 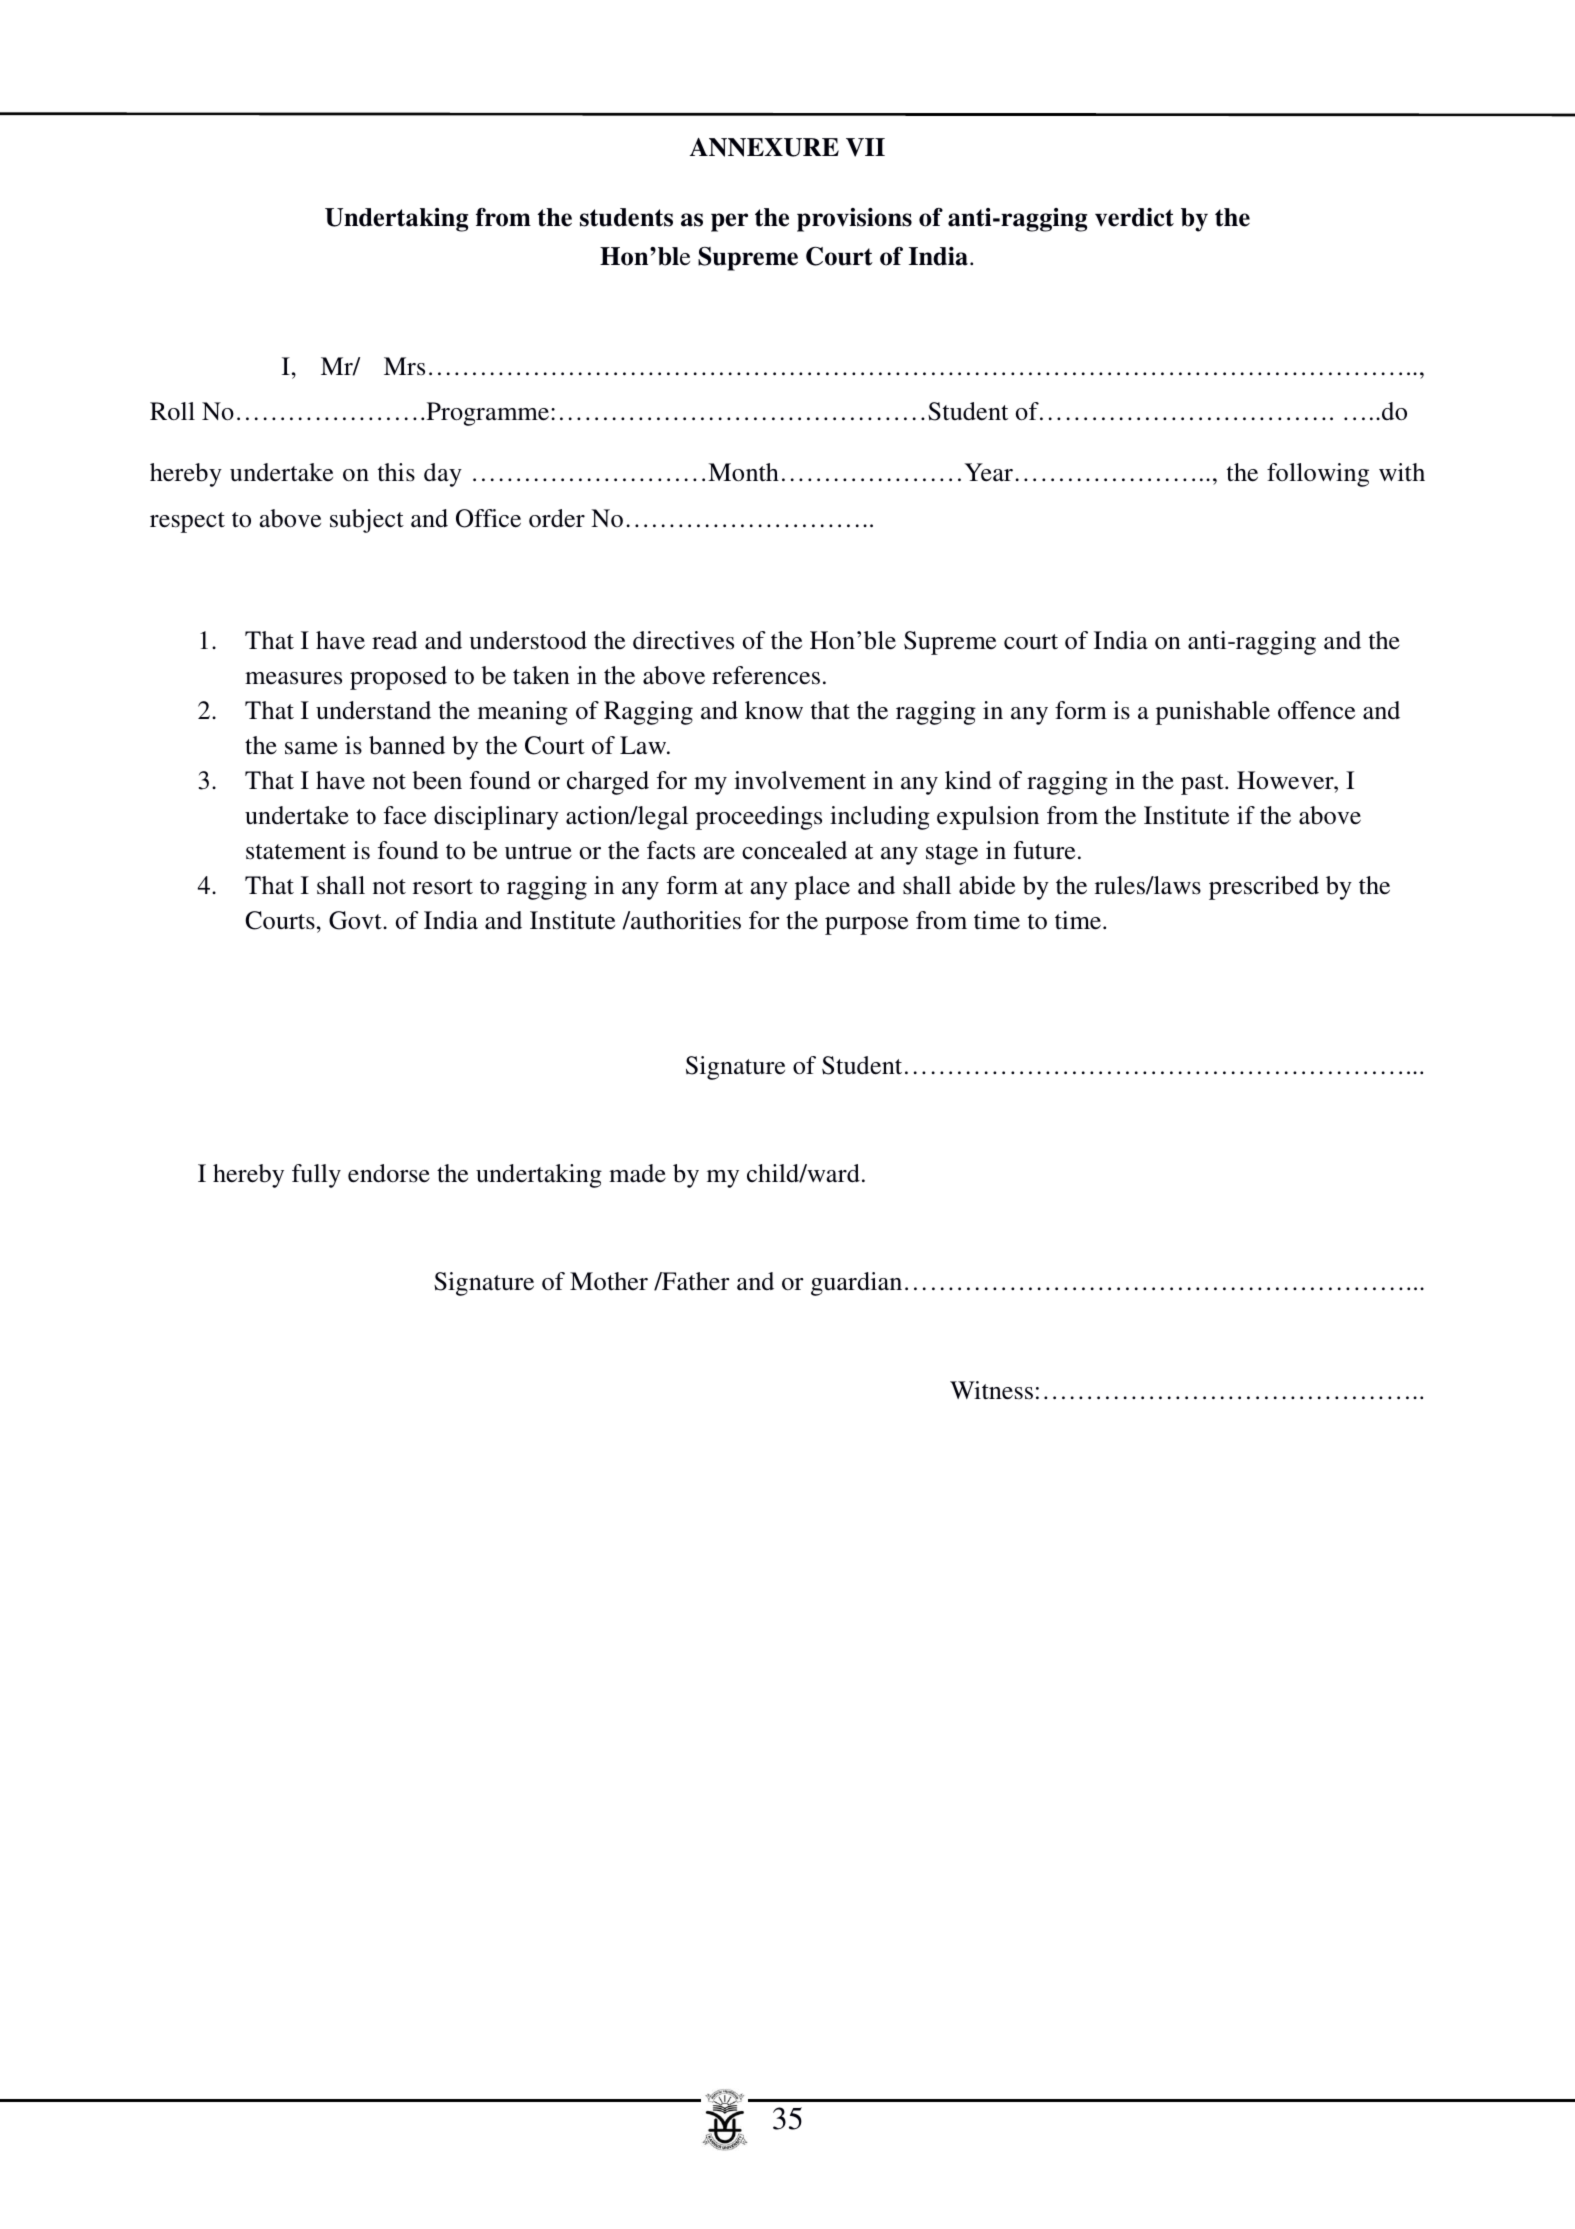 I want to click on made, so click(x=637, y=1173).
